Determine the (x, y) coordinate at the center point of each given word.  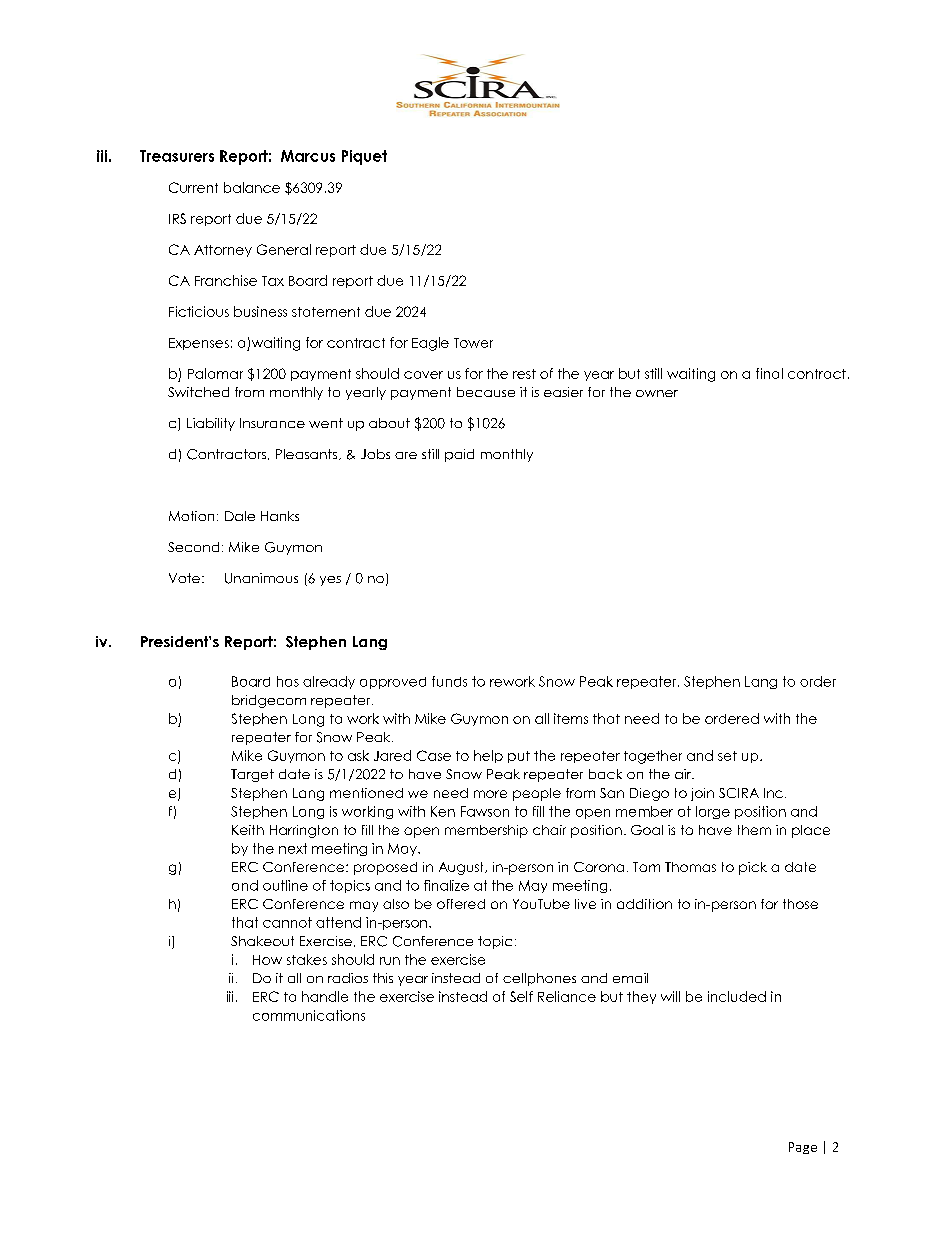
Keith (248, 830)
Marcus (308, 156)
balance (252, 187)
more (490, 794)
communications (309, 1015)
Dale (240, 516)
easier (563, 392)
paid (459, 455)
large (713, 812)
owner (657, 393)
